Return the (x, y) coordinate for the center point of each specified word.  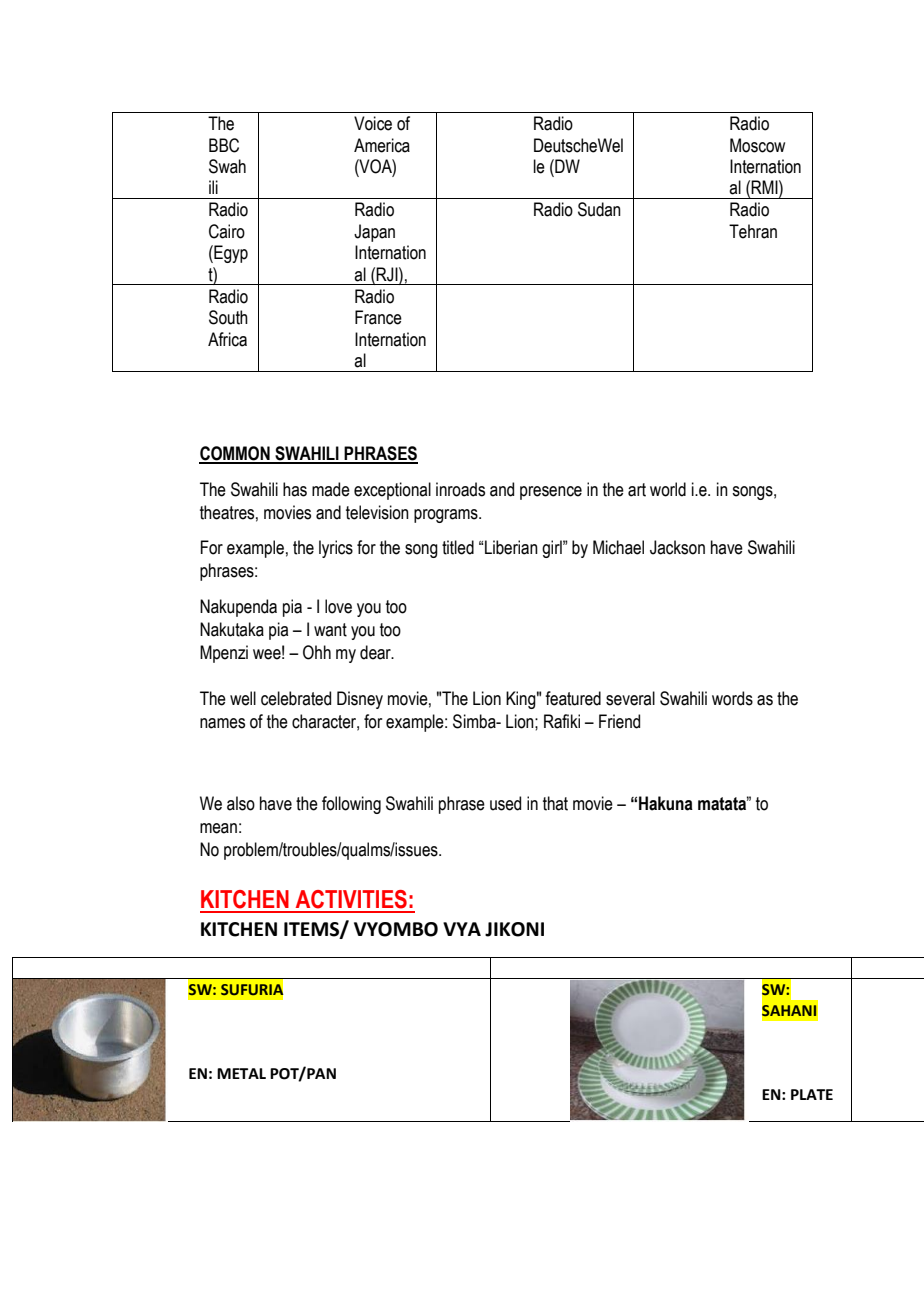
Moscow (757, 145)
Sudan (599, 209)
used (505, 803)
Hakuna (666, 803)
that (555, 803)
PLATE (812, 1094)
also (241, 803)
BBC (224, 145)
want (330, 630)
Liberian (511, 547)
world (668, 489)
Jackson (677, 547)
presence (551, 493)
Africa (227, 339)
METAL (241, 1073)
